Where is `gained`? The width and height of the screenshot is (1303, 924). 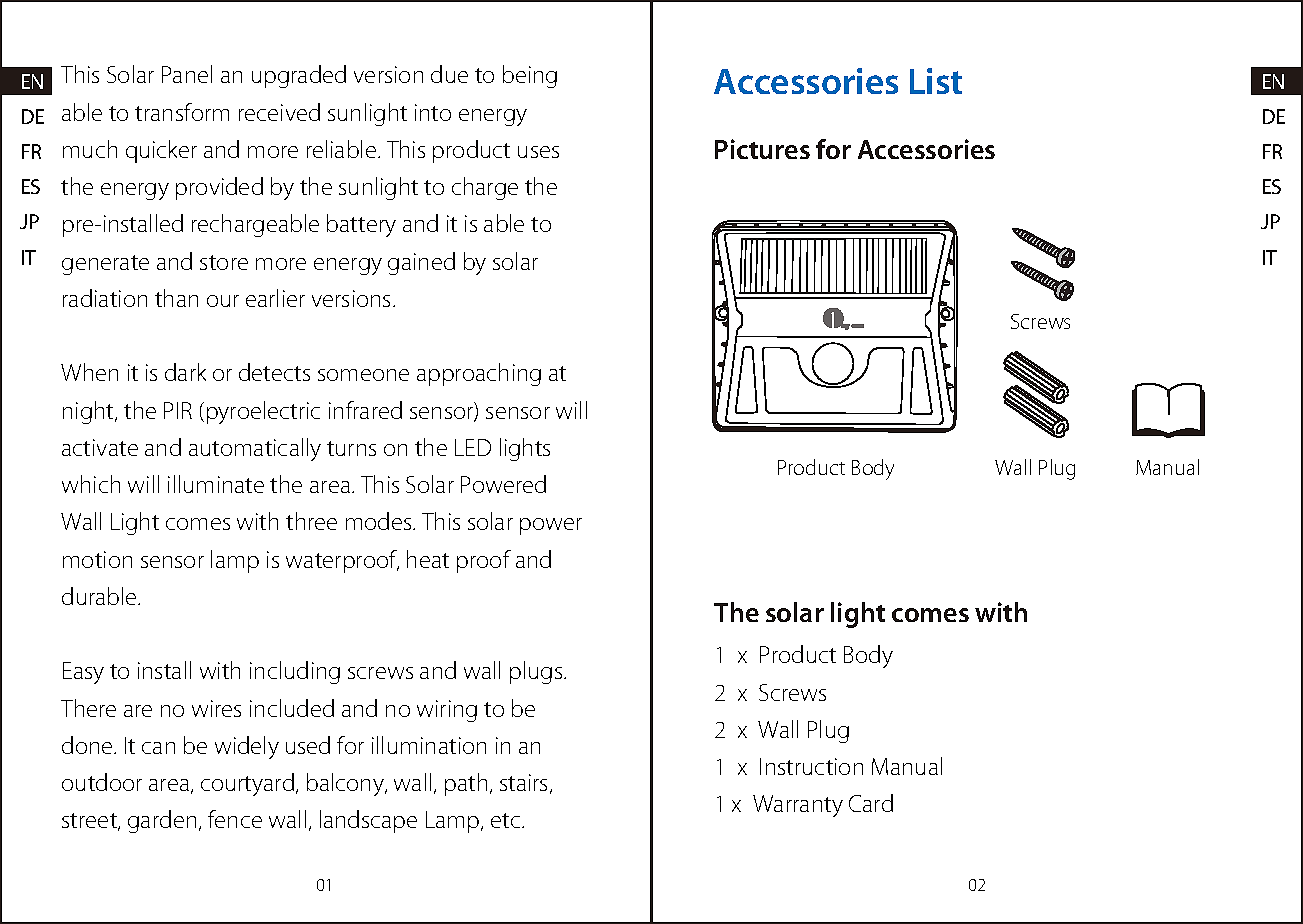
gained is located at coordinates (421, 263).
